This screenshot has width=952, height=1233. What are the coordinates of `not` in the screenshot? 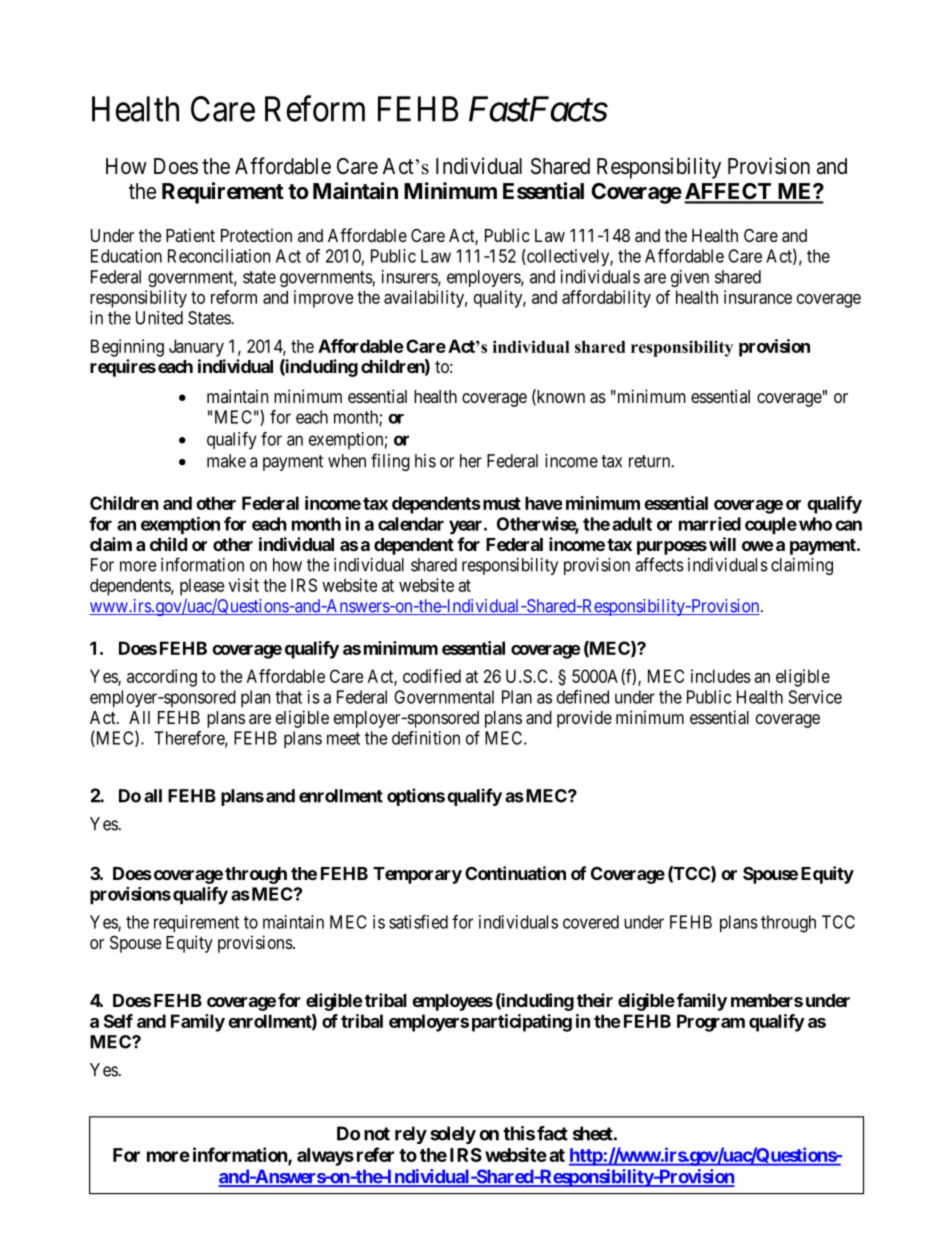 It's located at (377, 1134).
